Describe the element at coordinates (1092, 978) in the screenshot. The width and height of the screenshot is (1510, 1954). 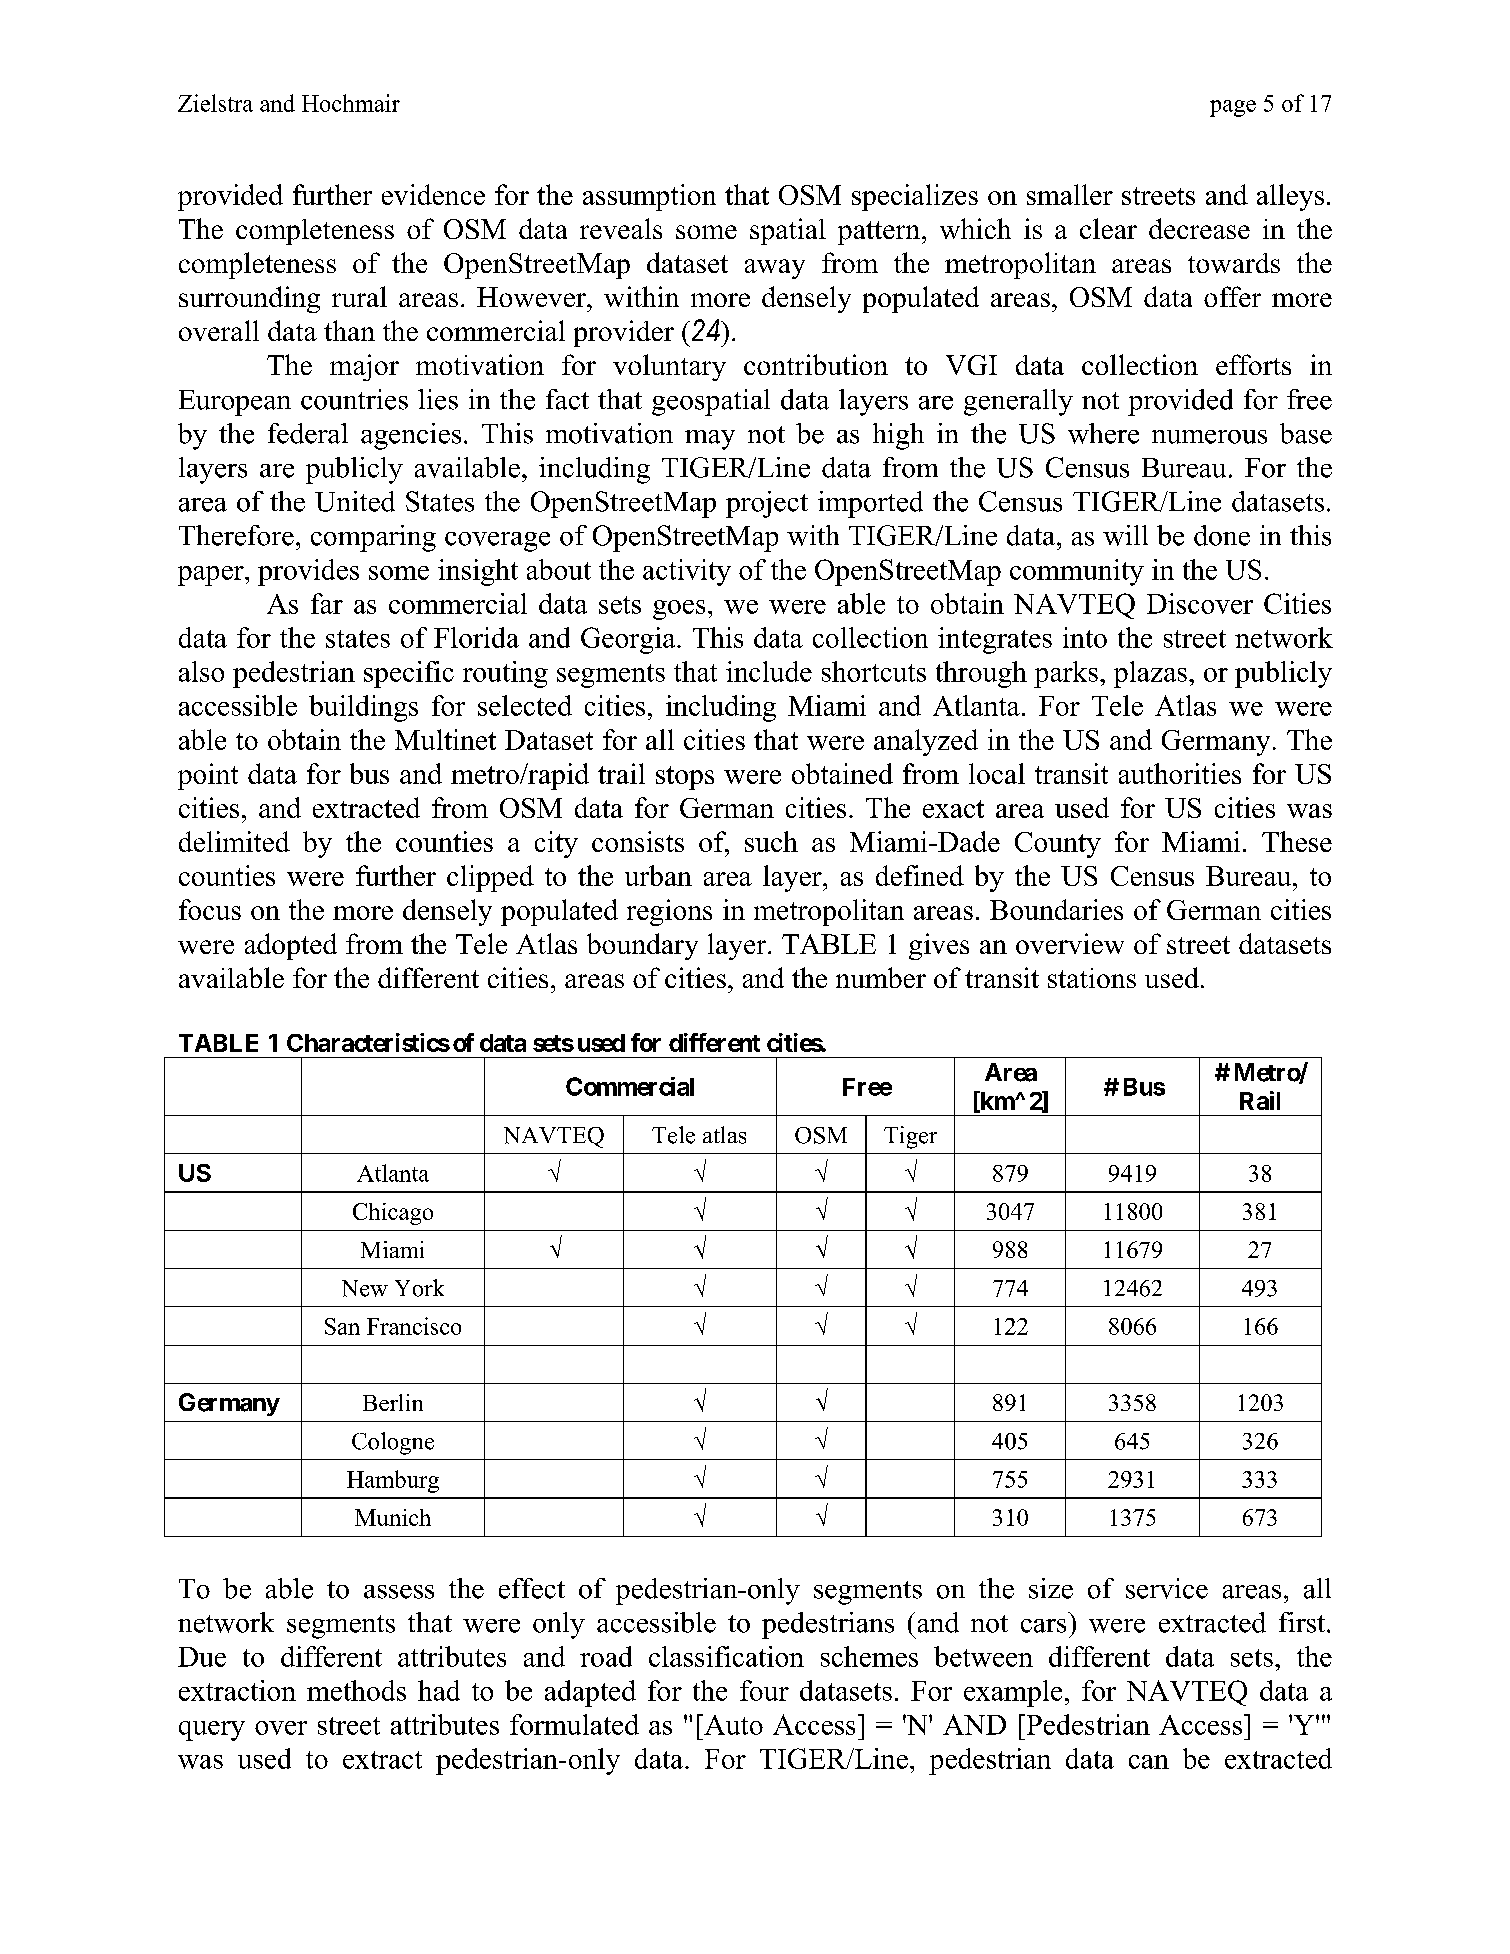
I see `stations` at that location.
